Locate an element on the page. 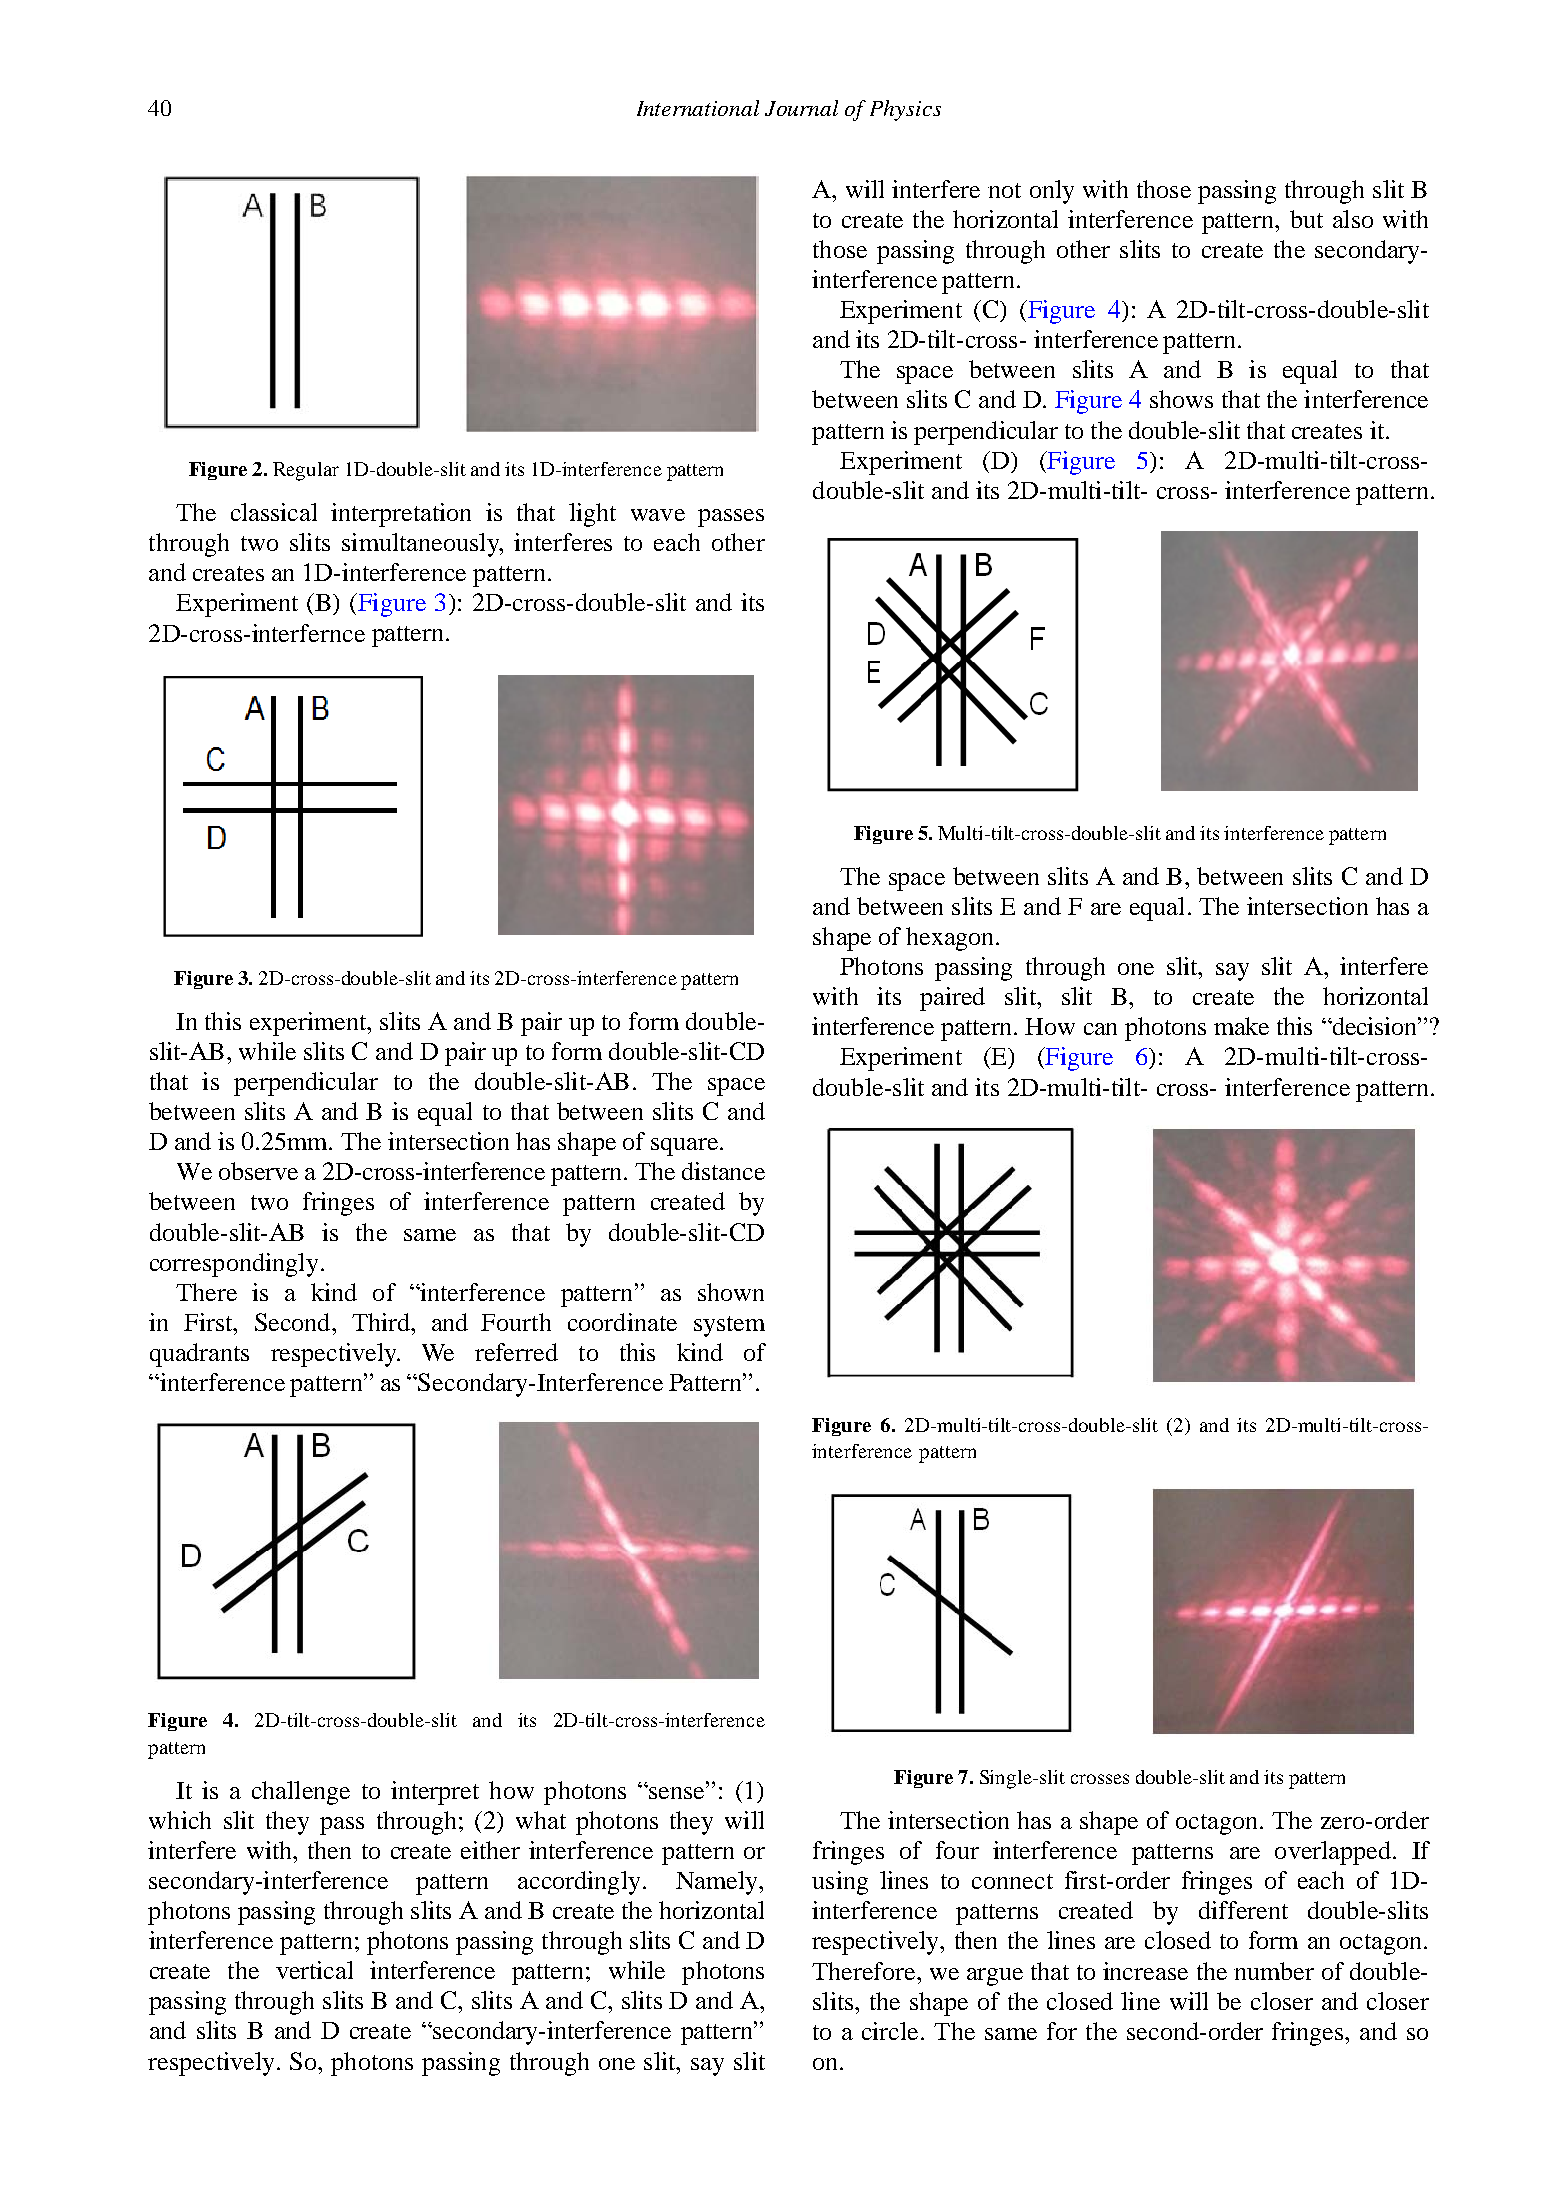  Journal is located at coordinates (801, 108).
